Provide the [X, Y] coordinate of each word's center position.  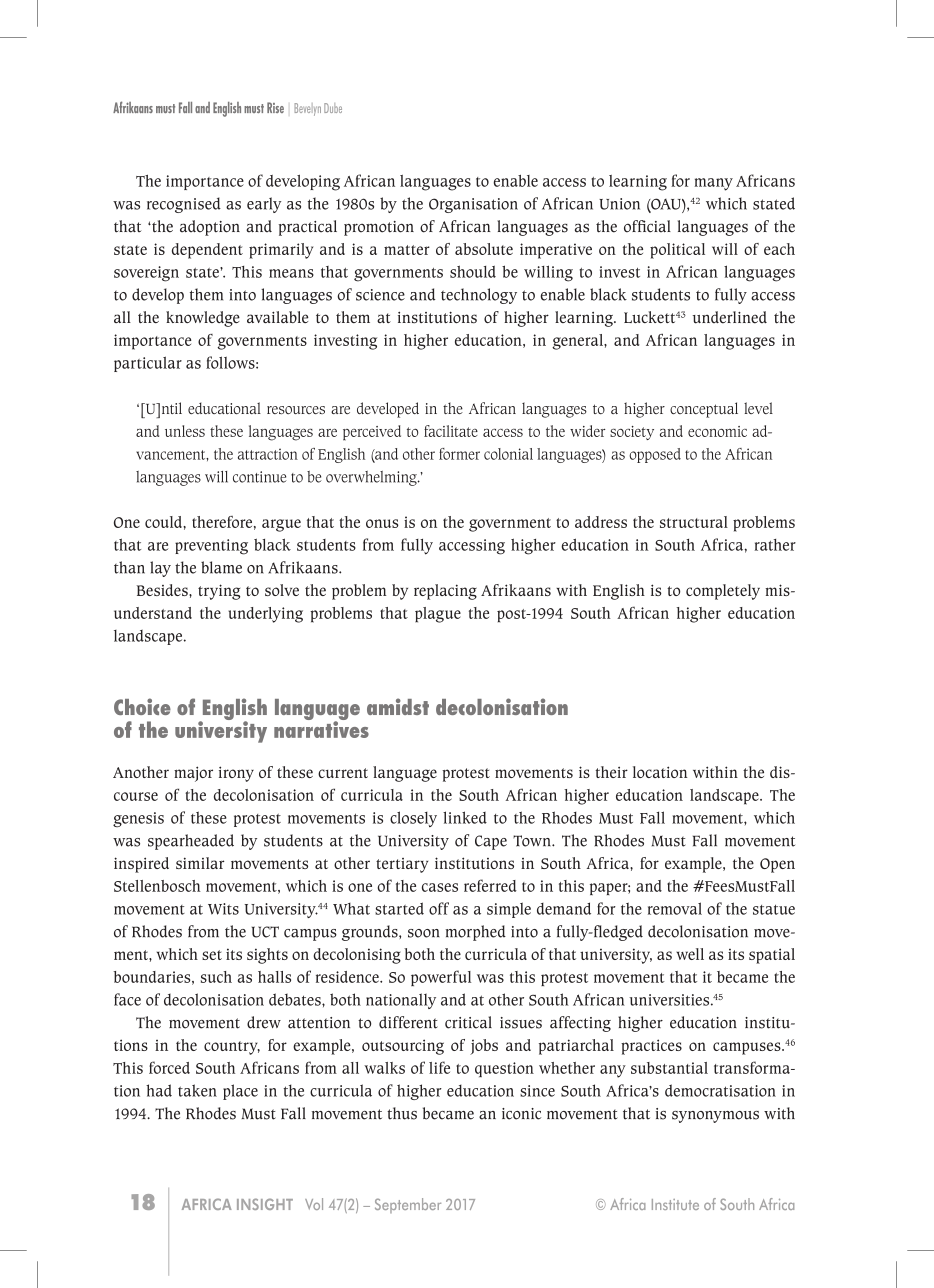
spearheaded [191, 842]
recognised [184, 205]
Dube [333, 108]
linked [465, 817]
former [459, 454]
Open [777, 865]
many [714, 184]
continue [260, 477]
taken [197, 1090]
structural [694, 522]
